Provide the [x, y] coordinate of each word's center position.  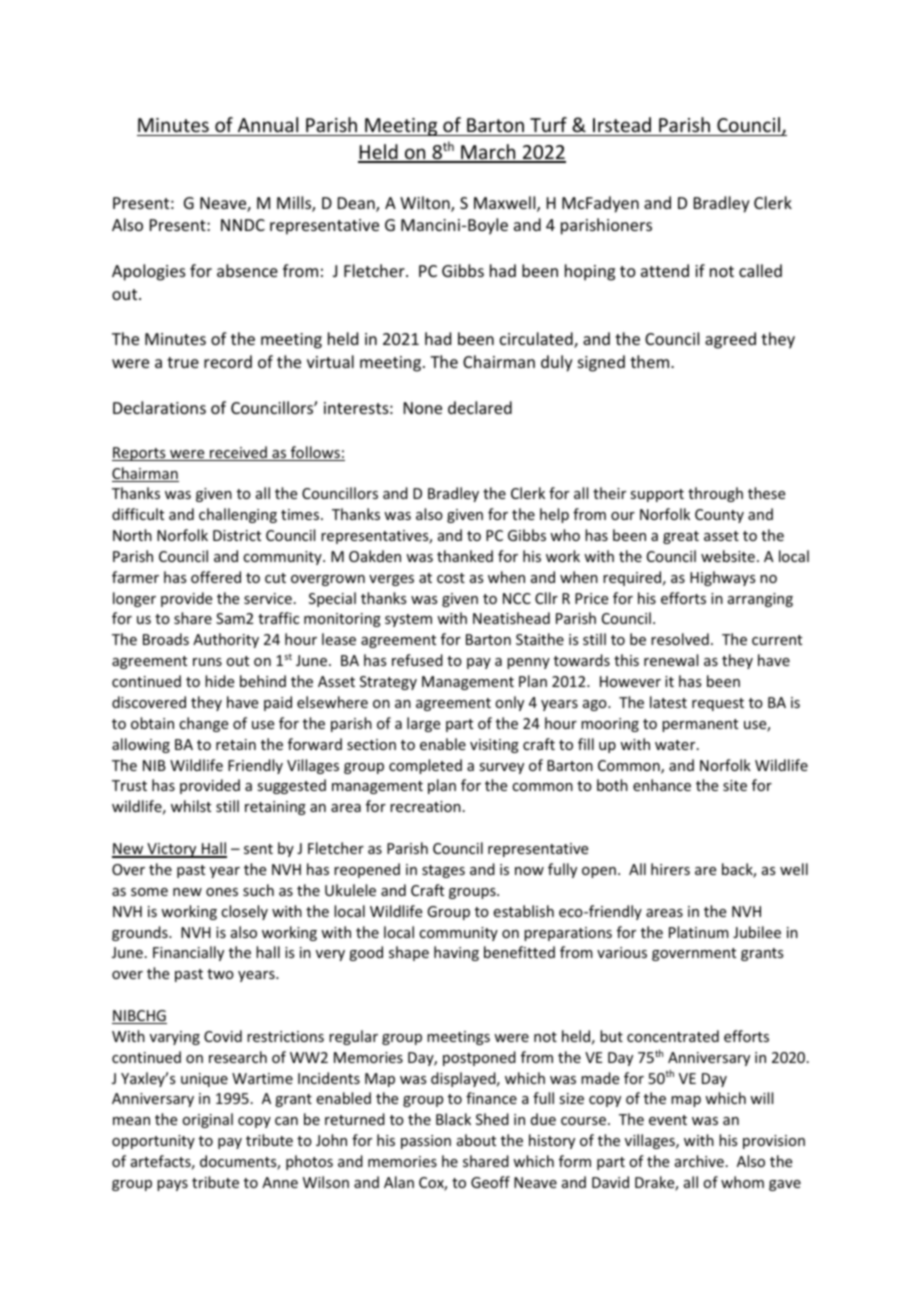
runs [207, 662]
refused [417, 660]
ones [222, 892]
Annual [268, 124]
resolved [680, 639]
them [651, 361]
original [207, 1120]
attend [665, 270]
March [488, 153]
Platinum [699, 932]
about [476, 1140]
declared [480, 407]
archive [699, 1161]
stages [443, 871]
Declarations [159, 407]
